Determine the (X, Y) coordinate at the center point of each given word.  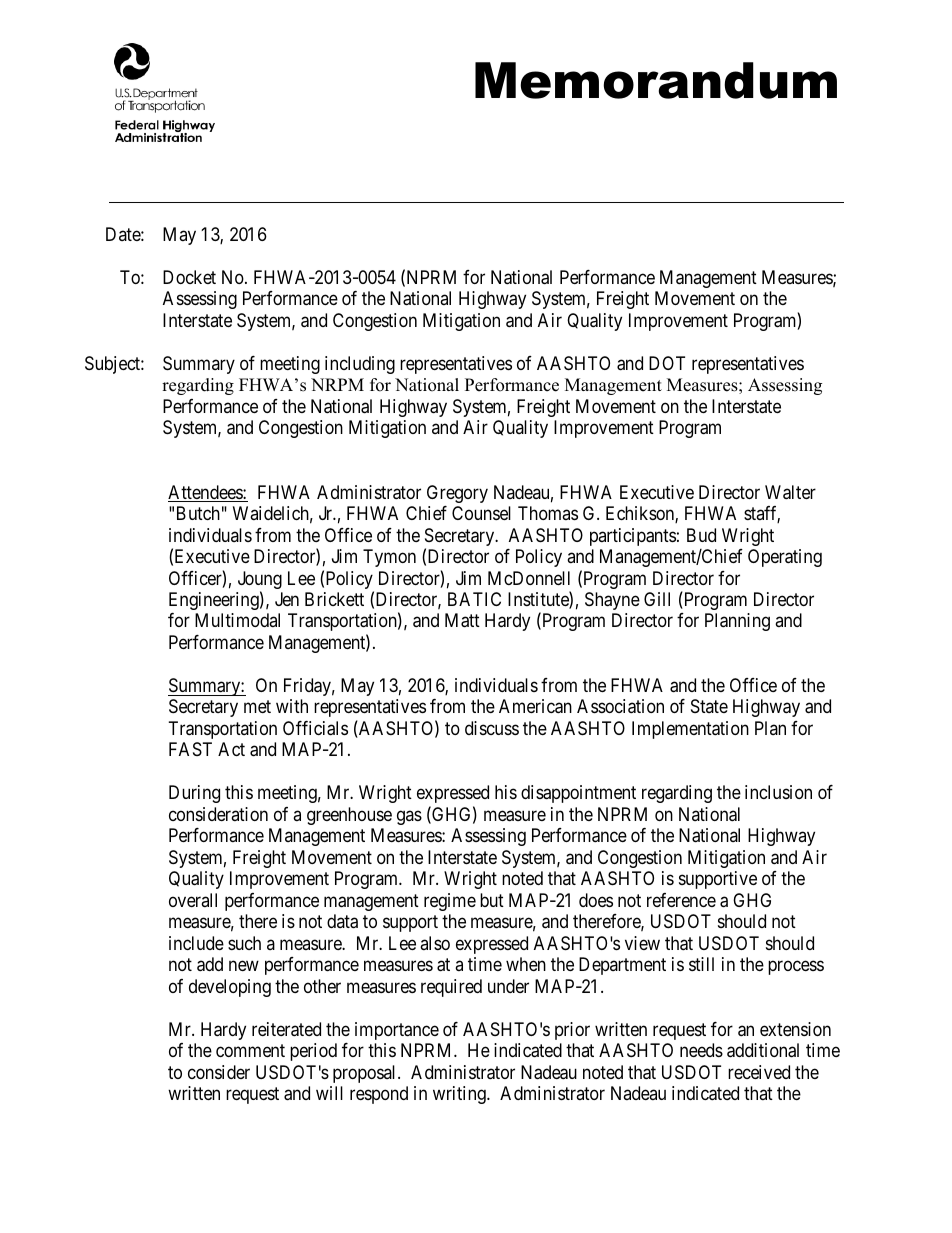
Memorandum (656, 80)
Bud (701, 535)
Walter (790, 492)
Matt (462, 620)
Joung (260, 581)
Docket (189, 277)
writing (460, 1095)
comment (250, 1050)
